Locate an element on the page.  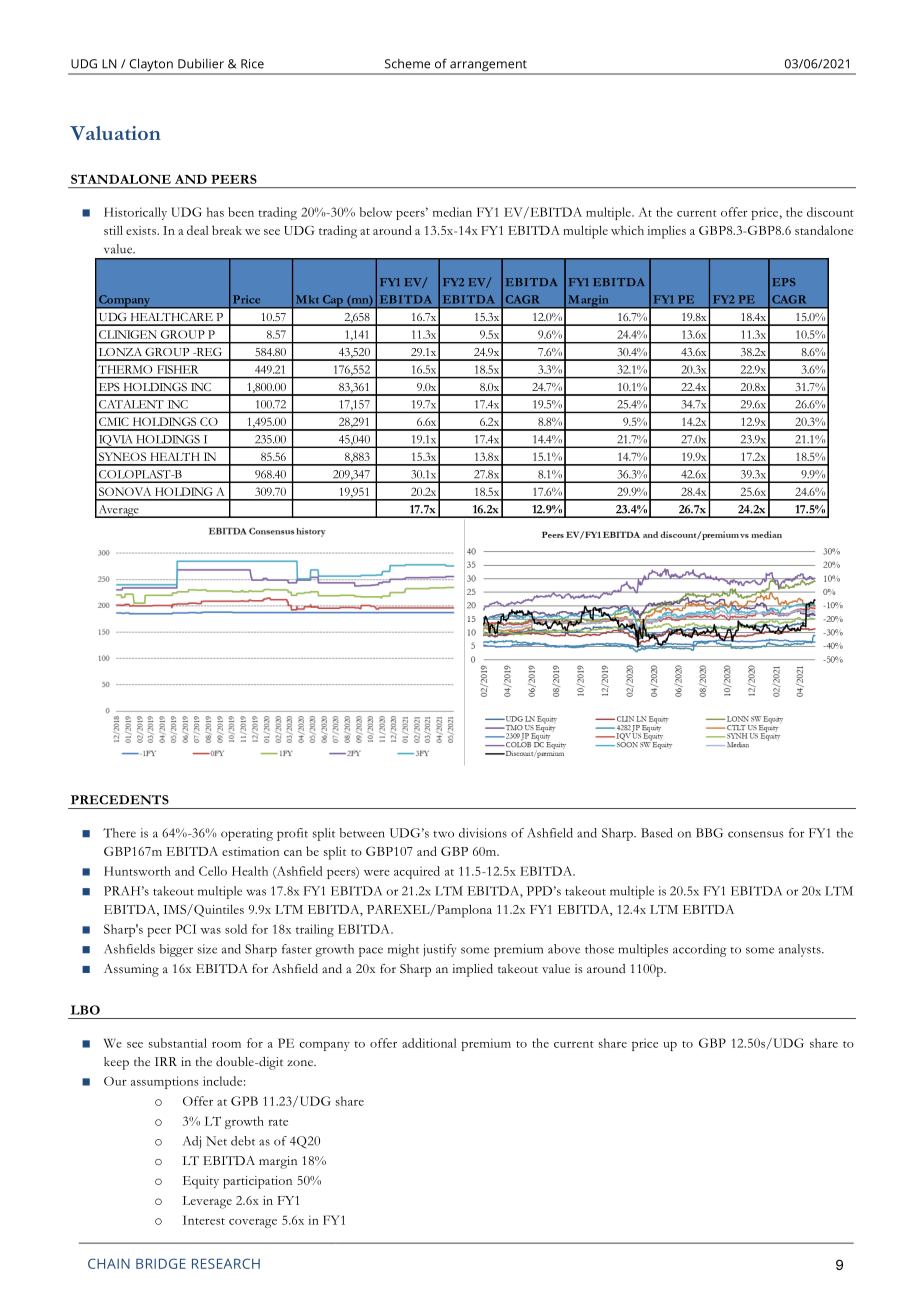
implies is located at coordinates (666, 232).
